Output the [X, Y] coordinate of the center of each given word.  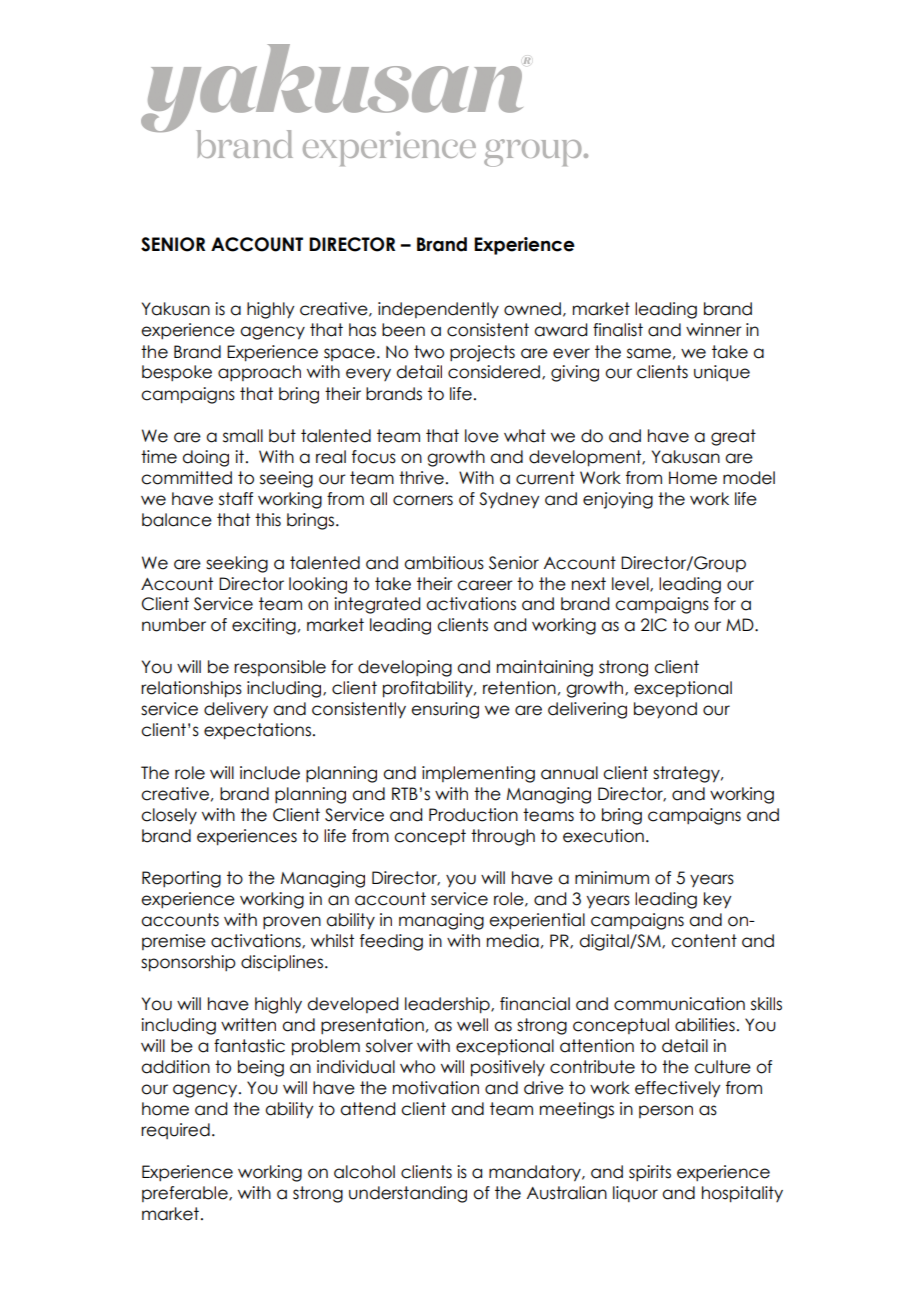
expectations [257, 731]
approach [259, 373]
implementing [478, 774]
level [631, 584]
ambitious [444, 563]
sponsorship [188, 963]
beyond [665, 710]
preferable [186, 1194]
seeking [237, 564]
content [704, 941]
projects [482, 353]
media [513, 941]
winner [714, 330]
